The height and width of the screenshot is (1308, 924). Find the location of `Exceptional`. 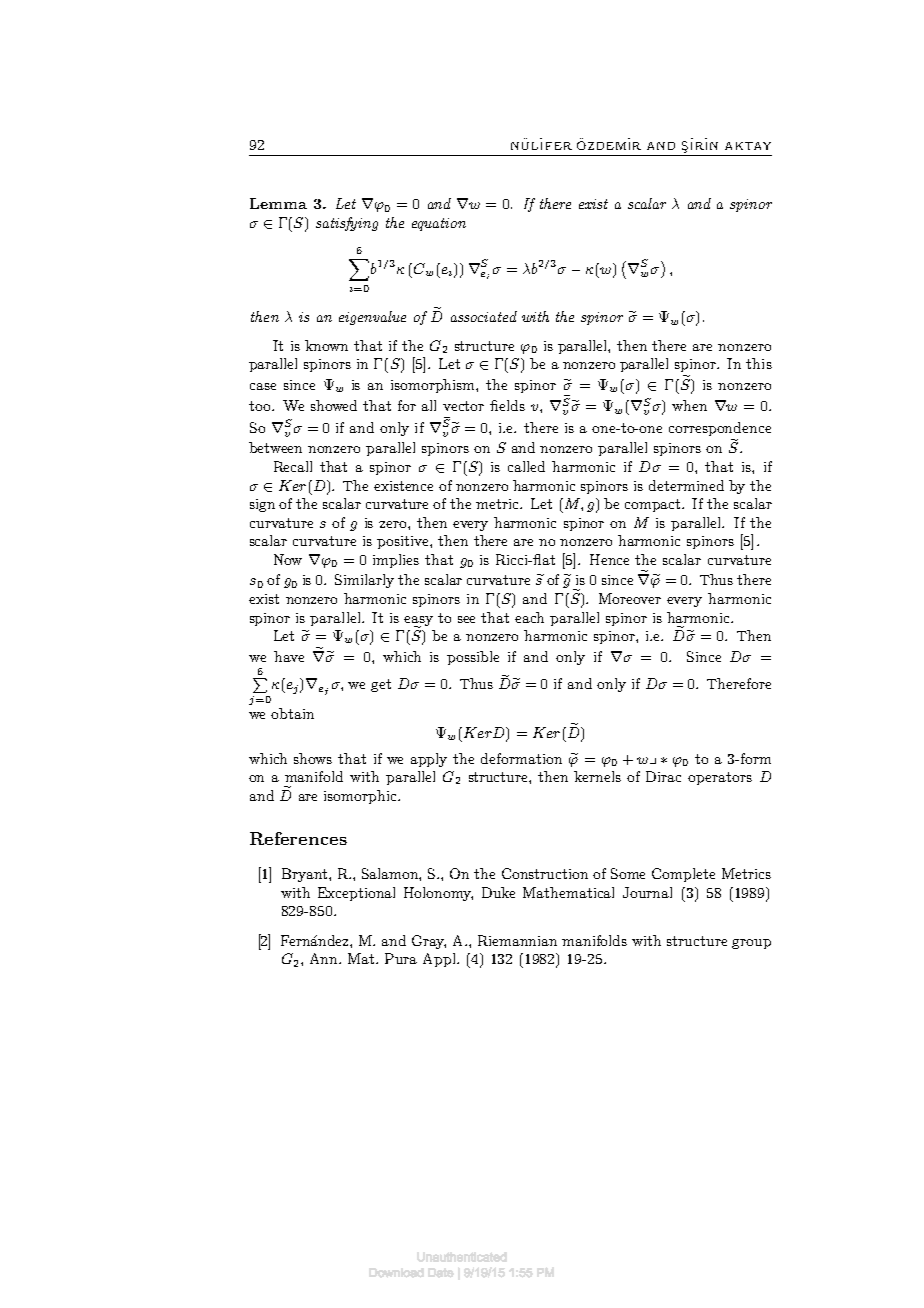

Exceptional is located at coordinates (356, 894).
